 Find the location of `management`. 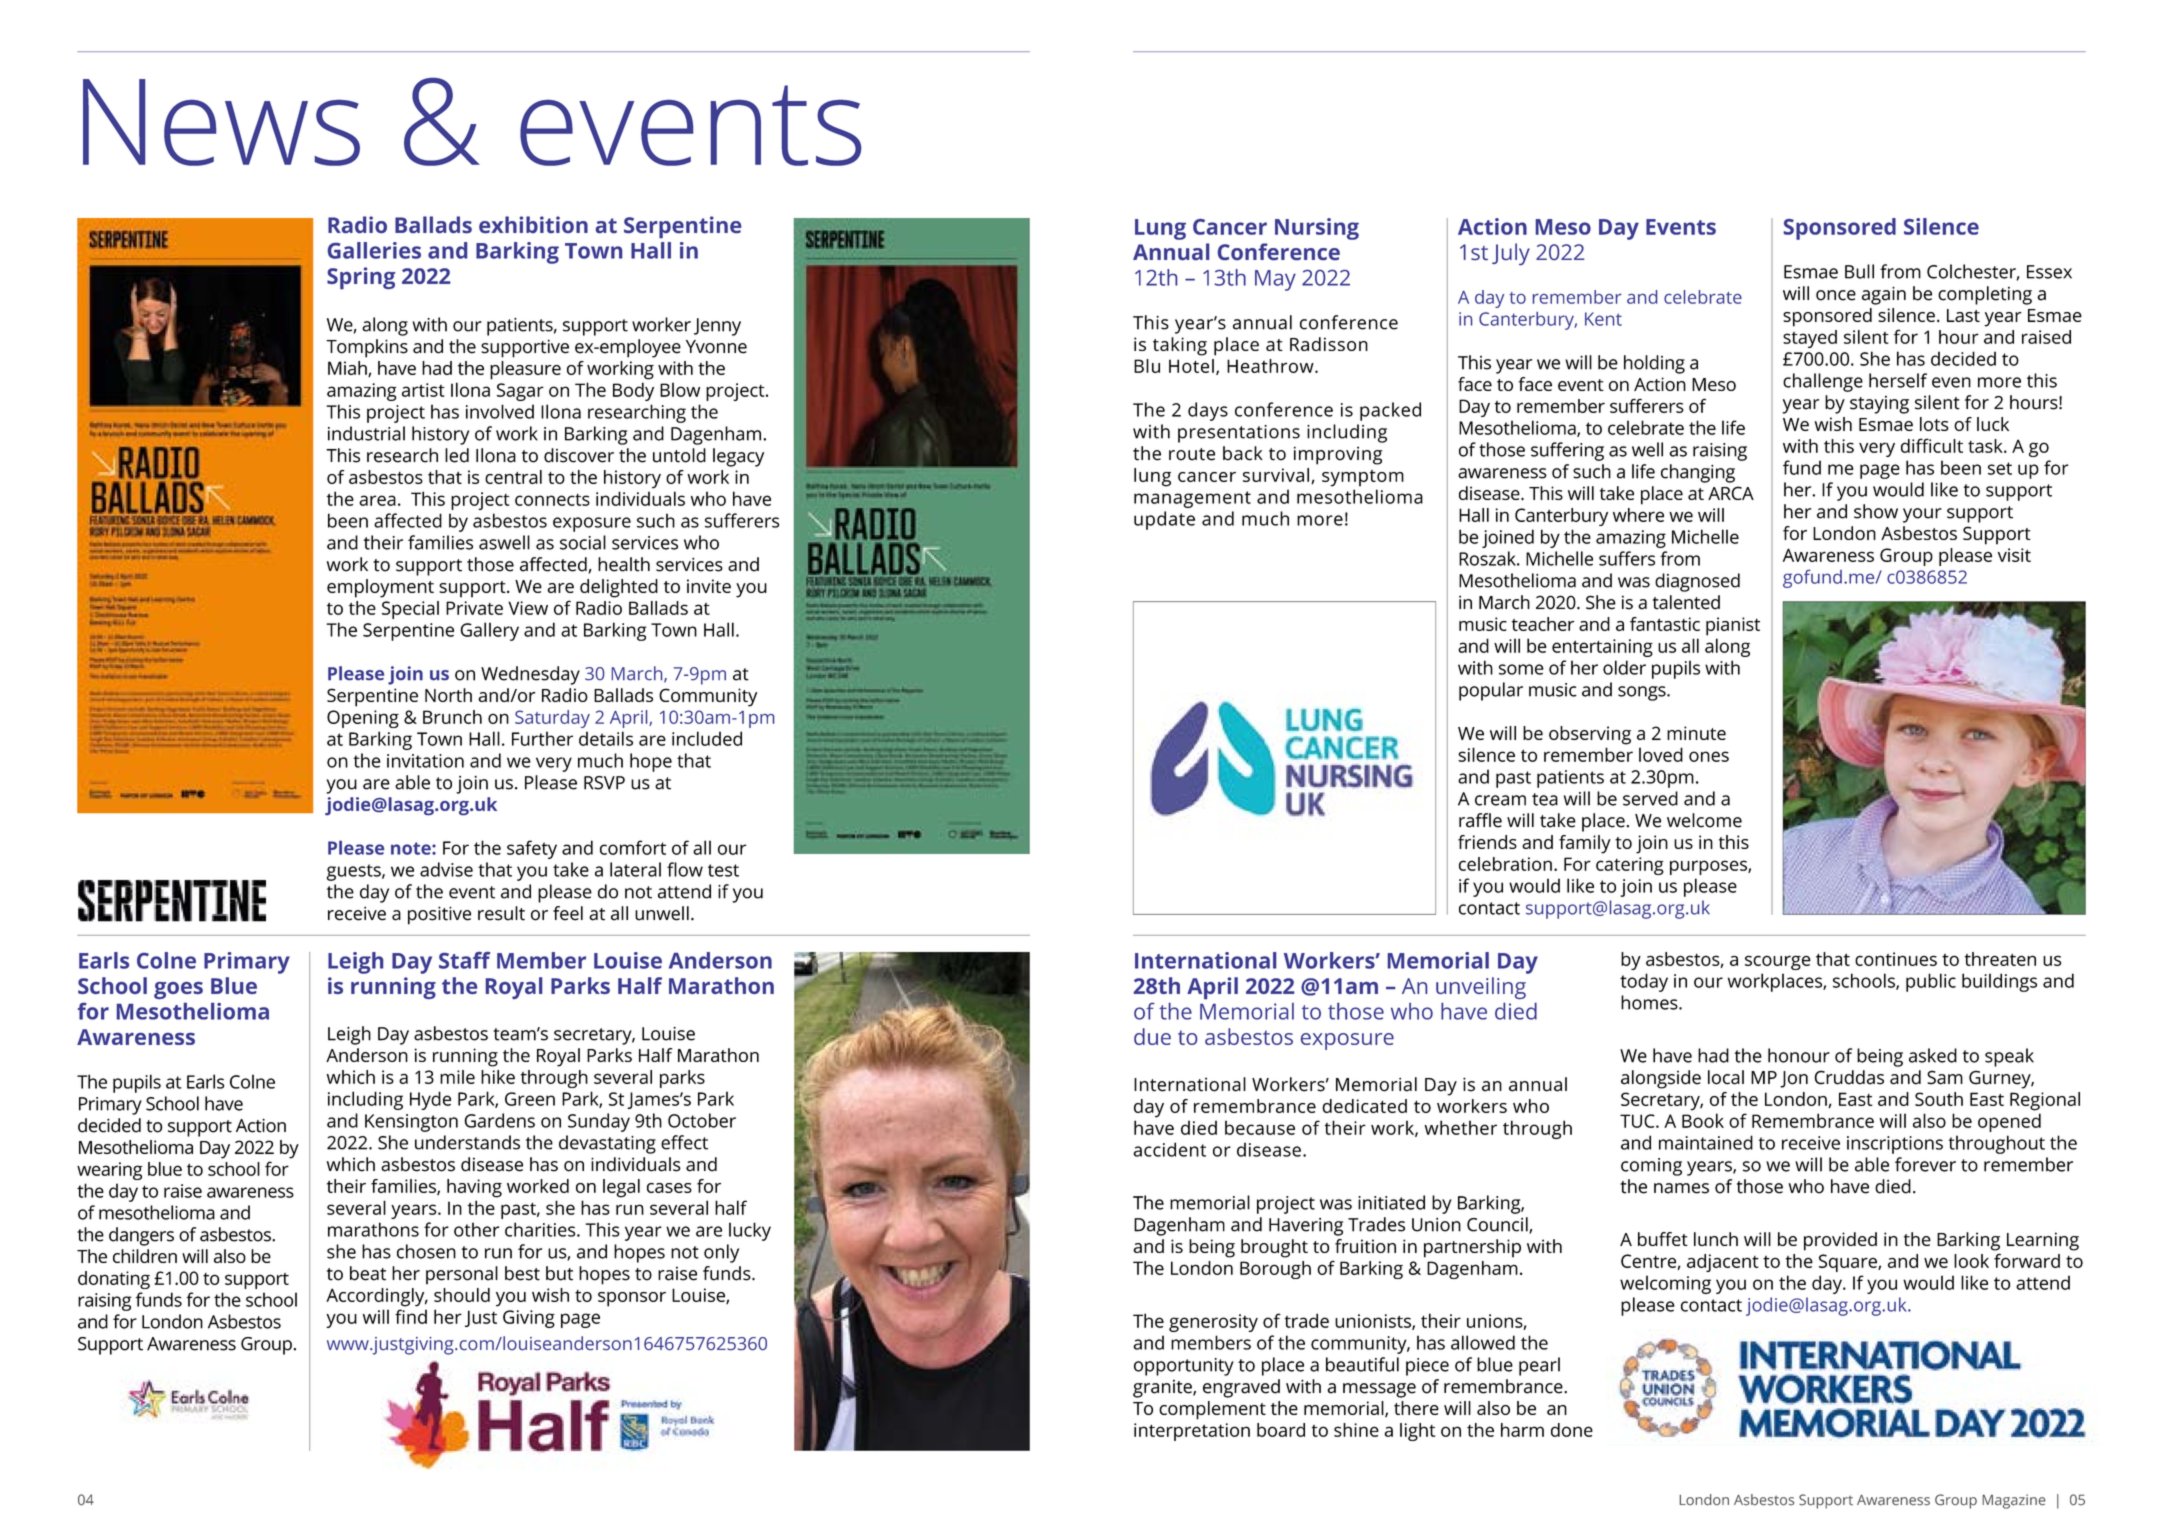

management is located at coordinates (1192, 499).
